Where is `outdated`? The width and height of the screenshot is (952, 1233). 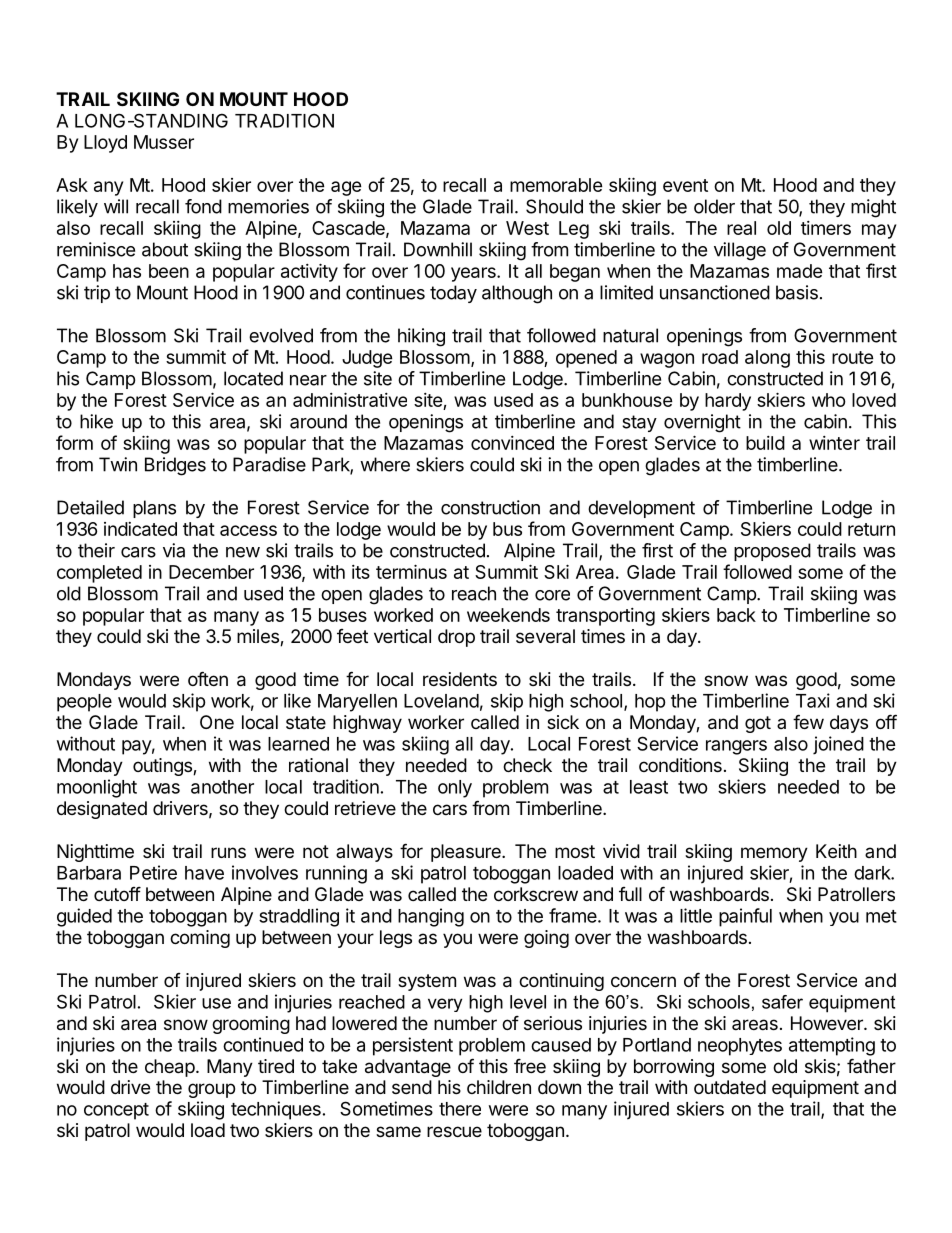
outdated is located at coordinates (730, 1087).
